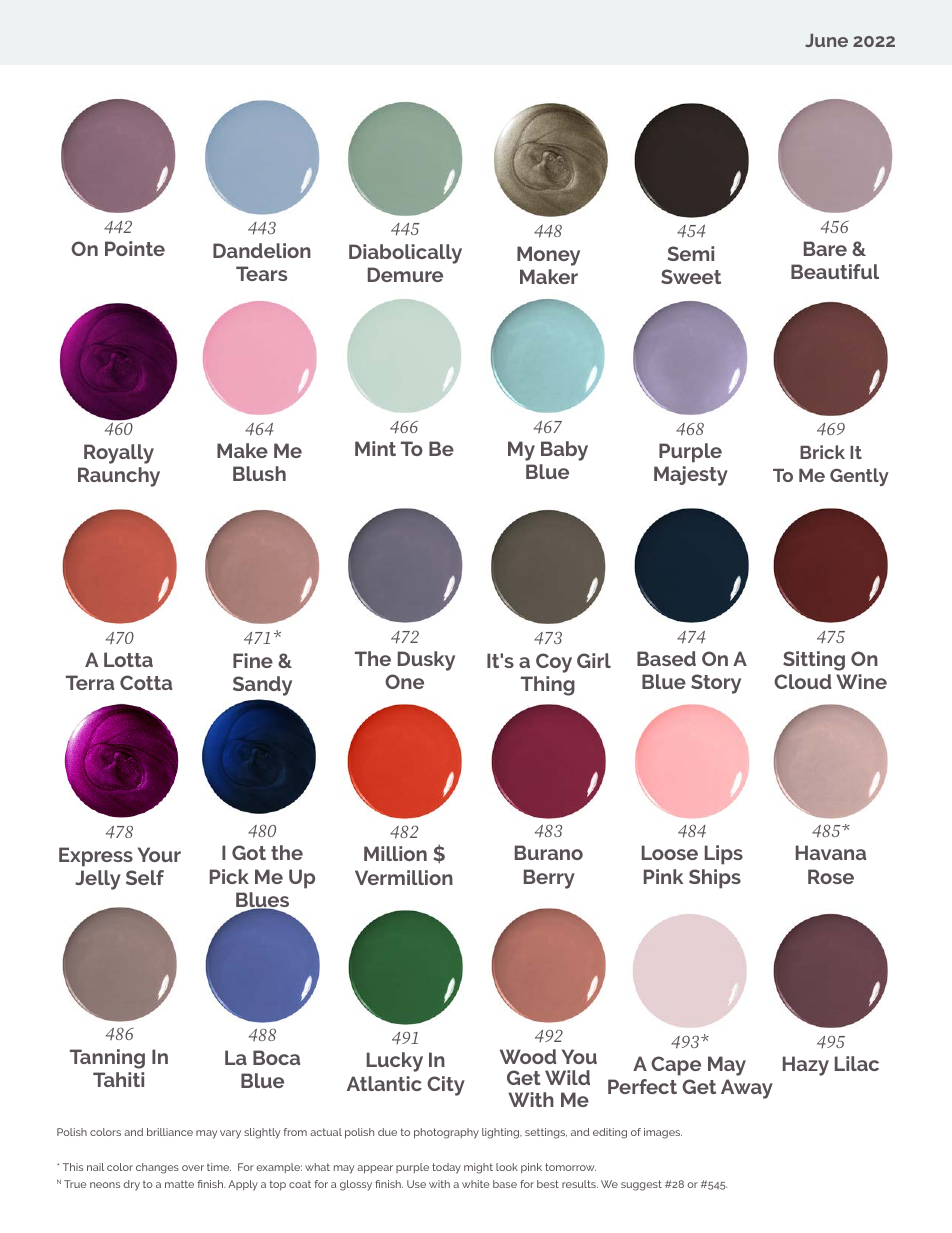 The height and width of the screenshot is (1233, 952). Describe the element at coordinates (128, 659) in the screenshot. I see `Lotta` at that location.
